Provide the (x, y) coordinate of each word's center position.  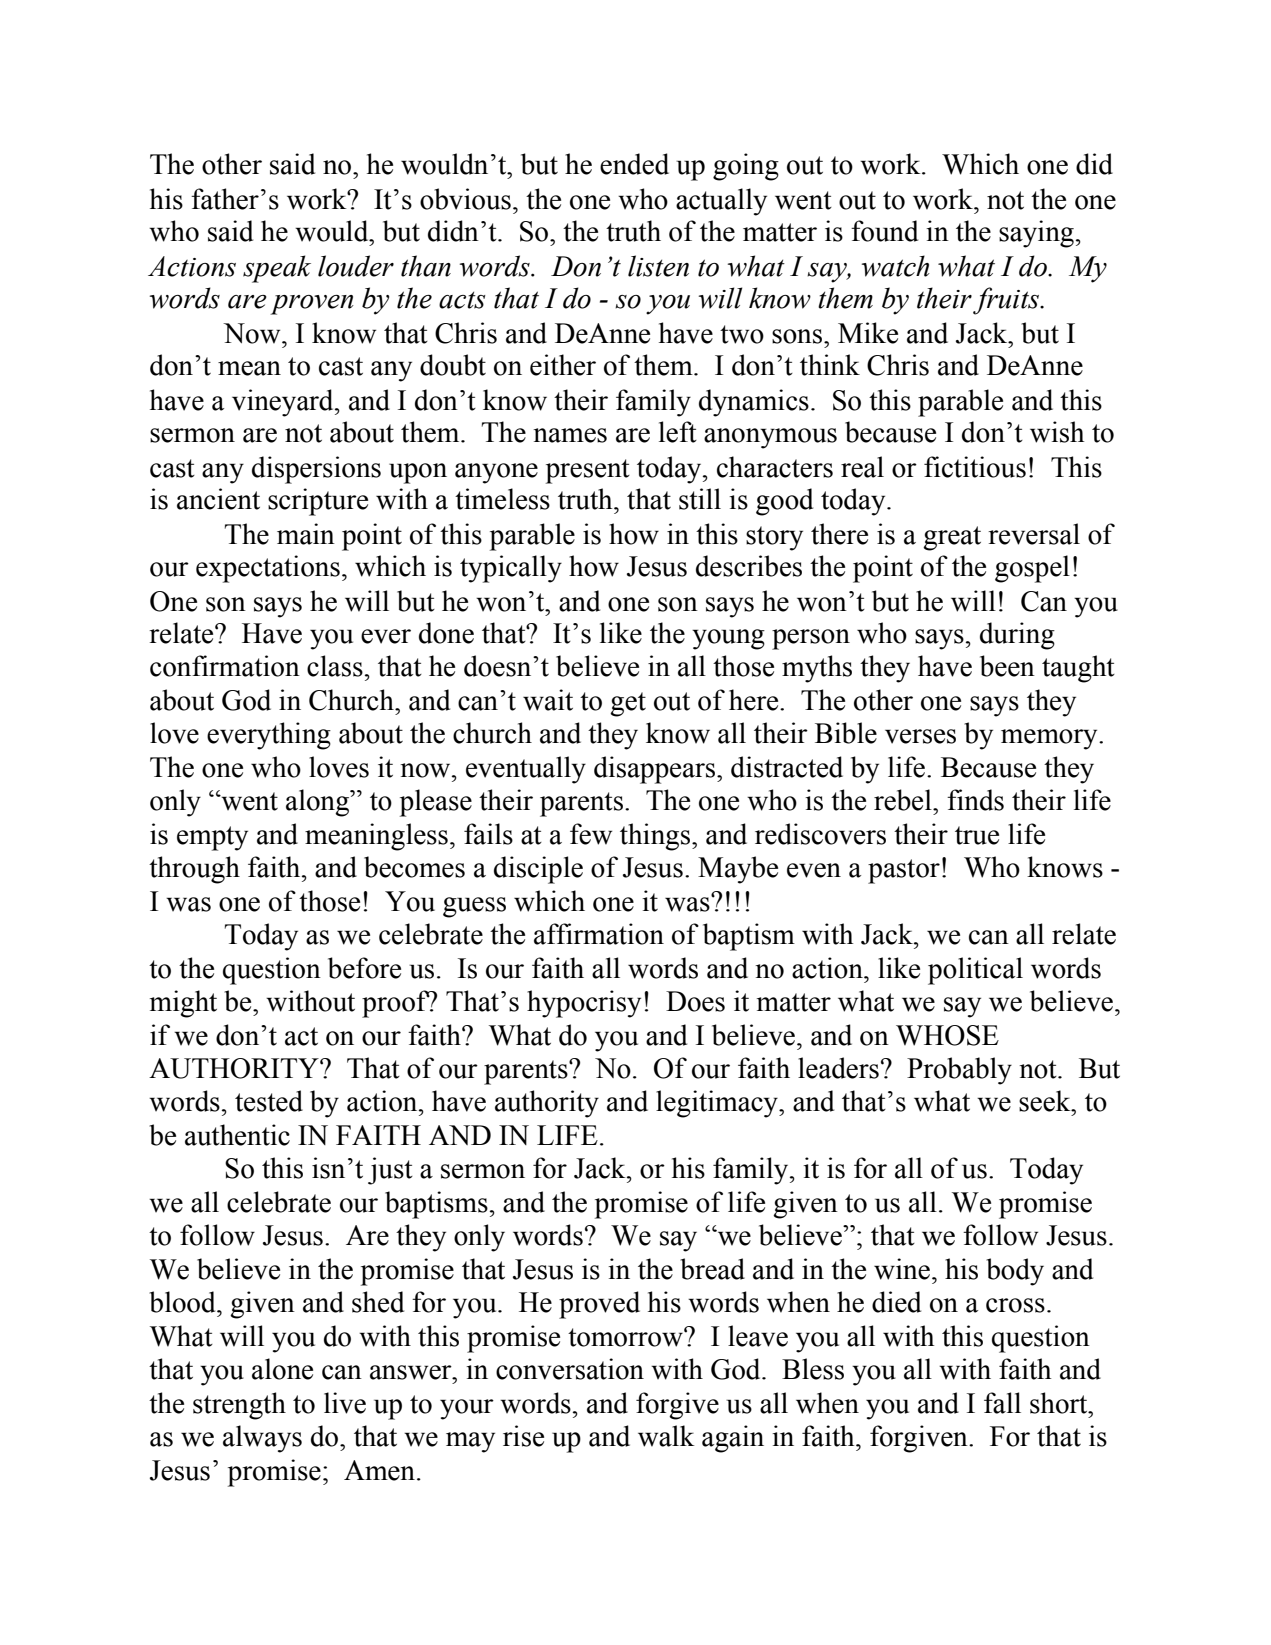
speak (277, 269)
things (655, 837)
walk (666, 1436)
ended (634, 164)
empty (212, 838)
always (262, 1439)
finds (975, 800)
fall (1002, 1403)
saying (1036, 234)
